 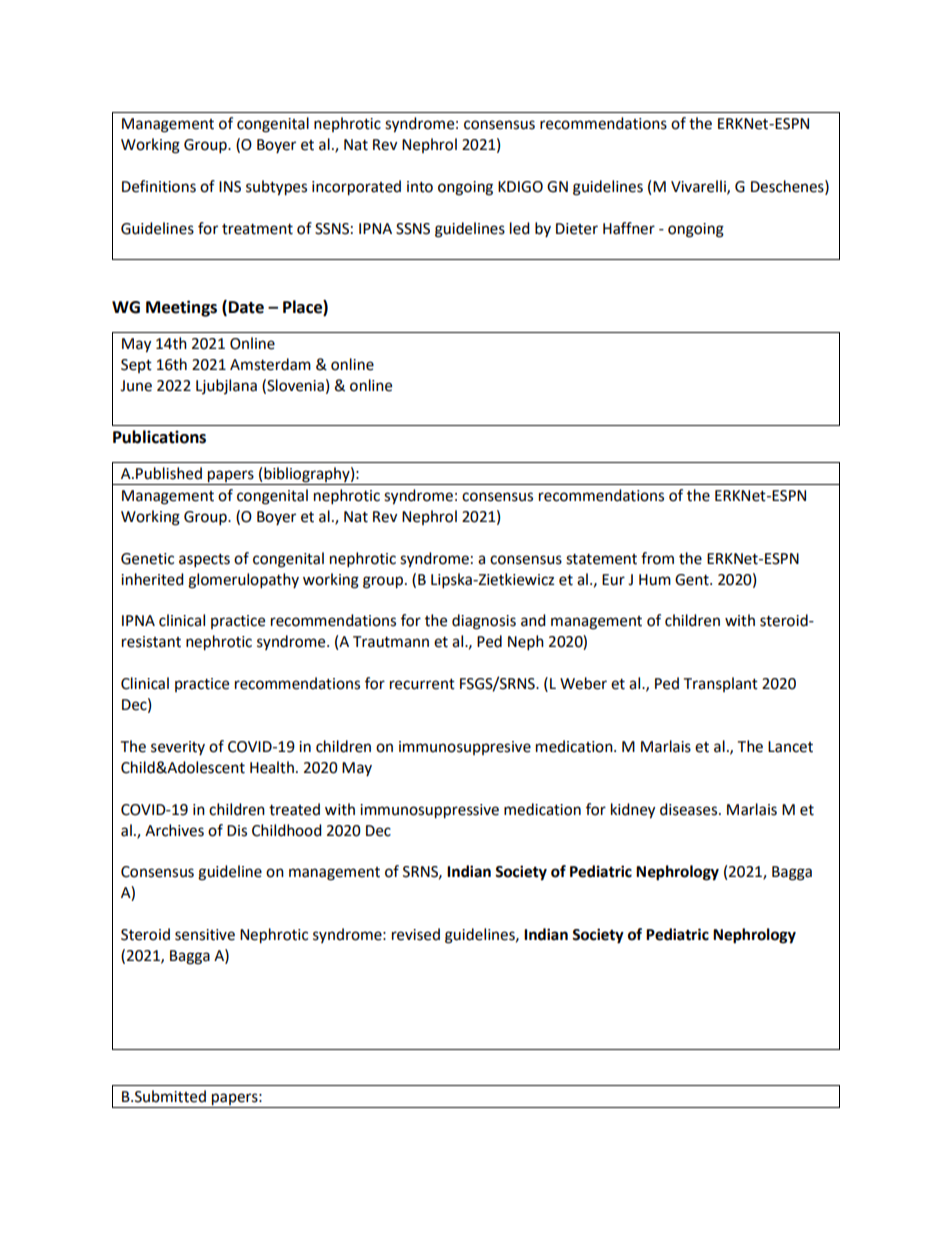 What do you see at coordinates (422, 684) in the document?
I see `recurrent` at bounding box center [422, 684].
